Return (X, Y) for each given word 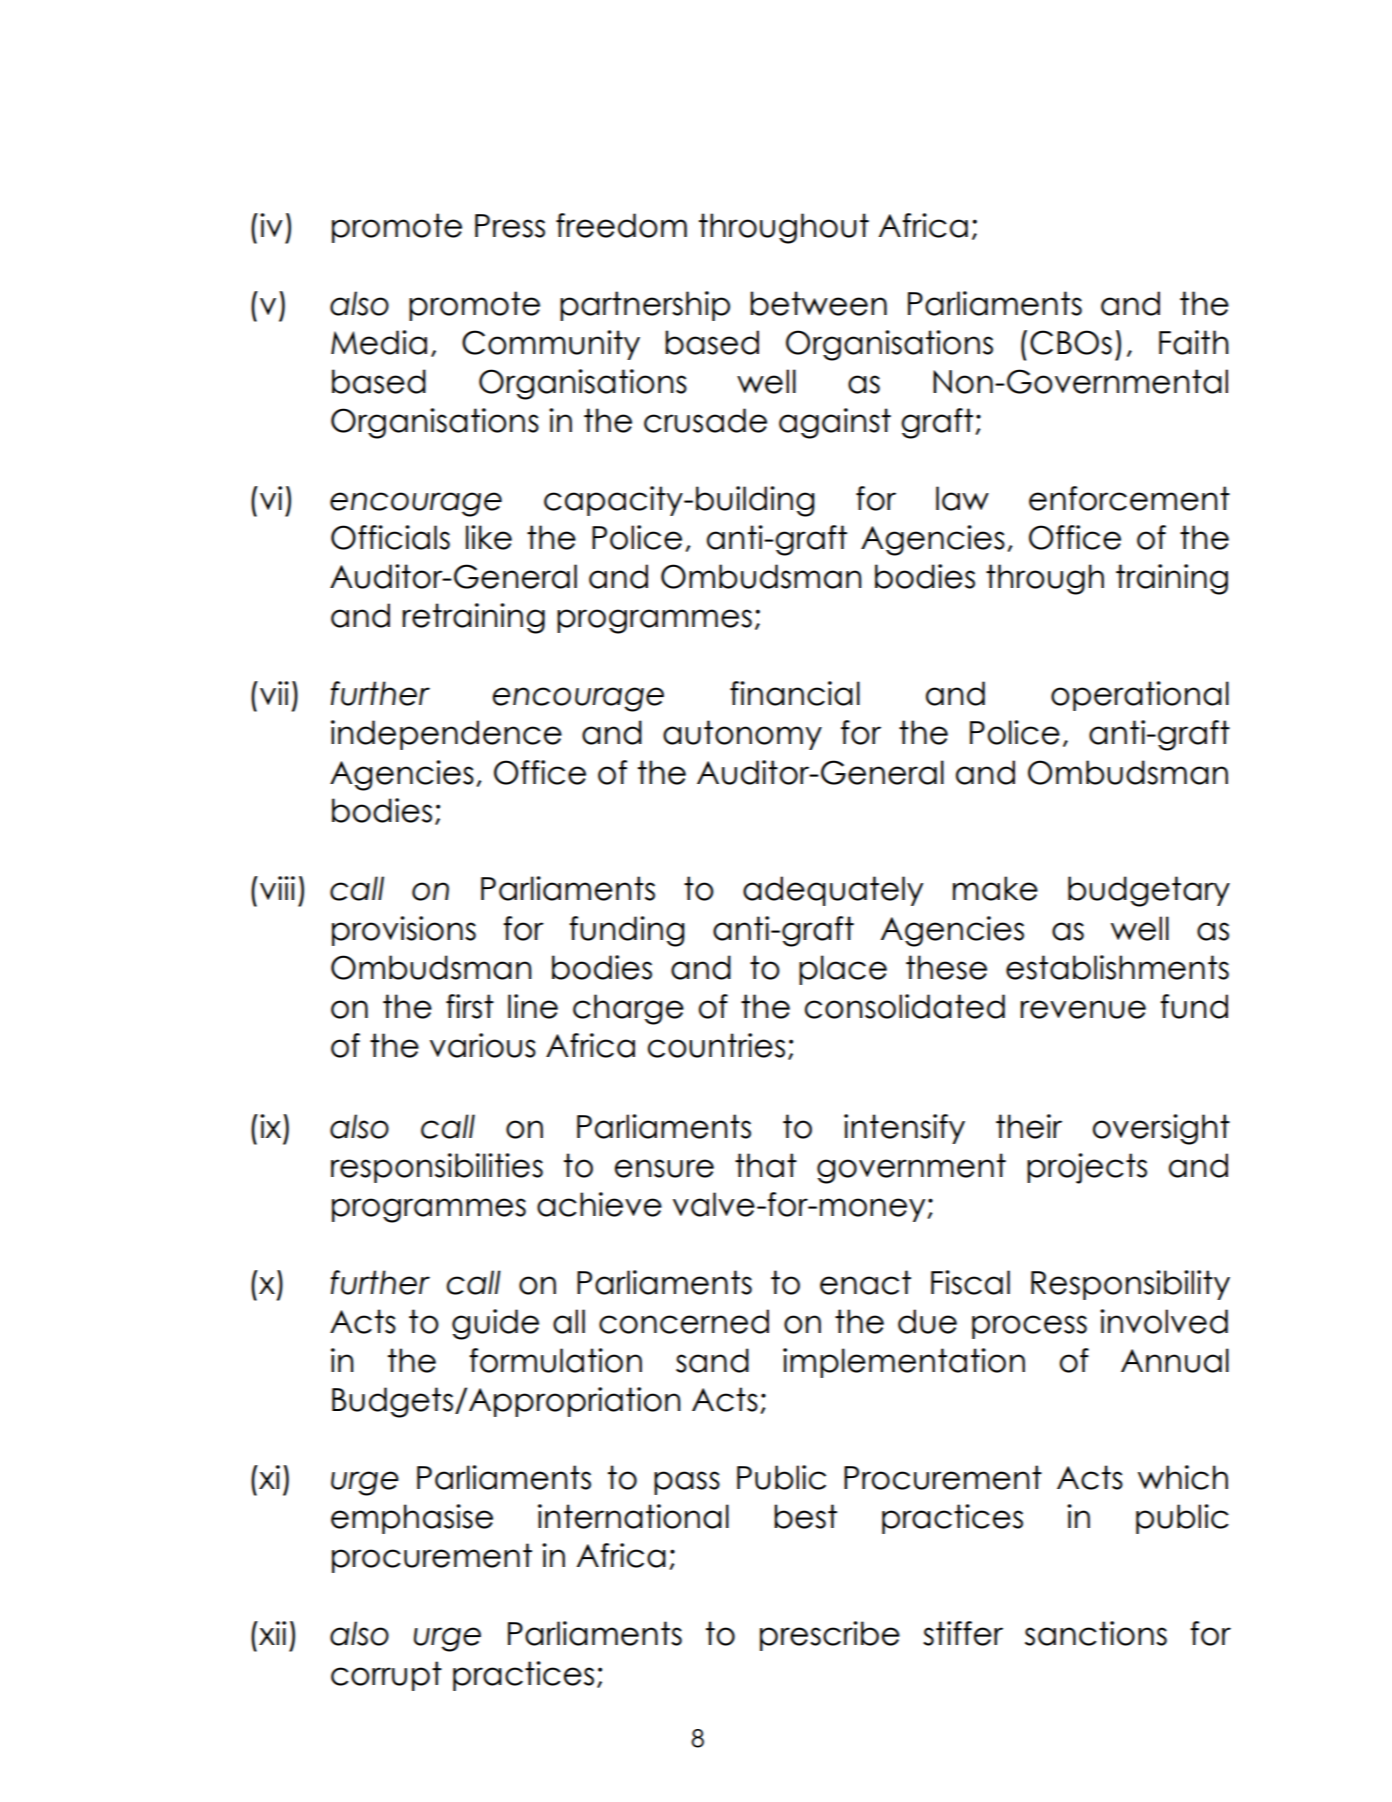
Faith (1194, 342)
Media (379, 342)
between (818, 303)
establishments (1117, 967)
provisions (404, 931)
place (843, 970)
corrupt (386, 1676)
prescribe (830, 1636)
